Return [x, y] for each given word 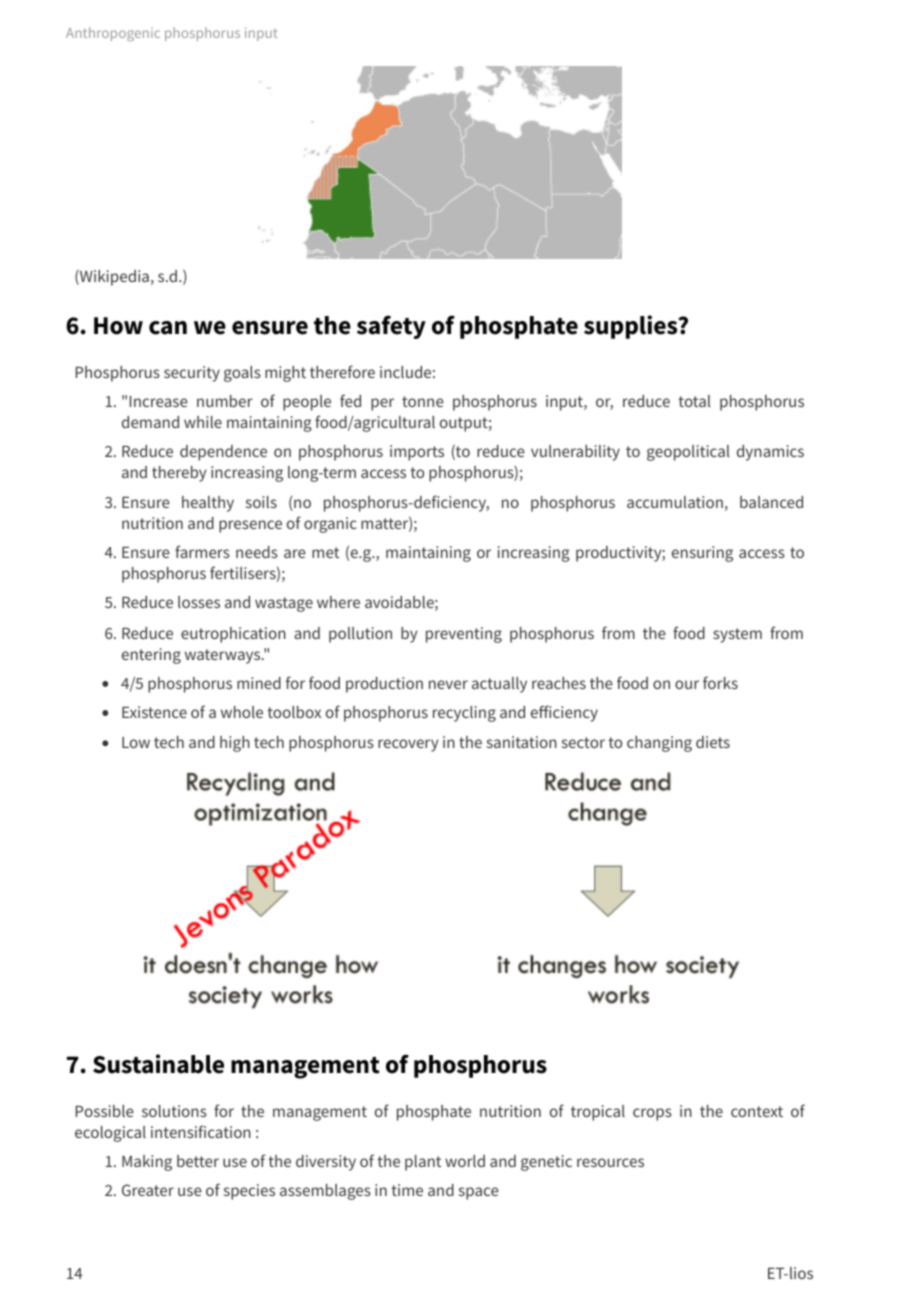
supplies [632, 327]
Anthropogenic [113, 34]
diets [713, 742]
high [235, 744]
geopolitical [688, 453]
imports [417, 453]
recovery [408, 745]
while [203, 422]
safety [391, 327]
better [198, 1161]
